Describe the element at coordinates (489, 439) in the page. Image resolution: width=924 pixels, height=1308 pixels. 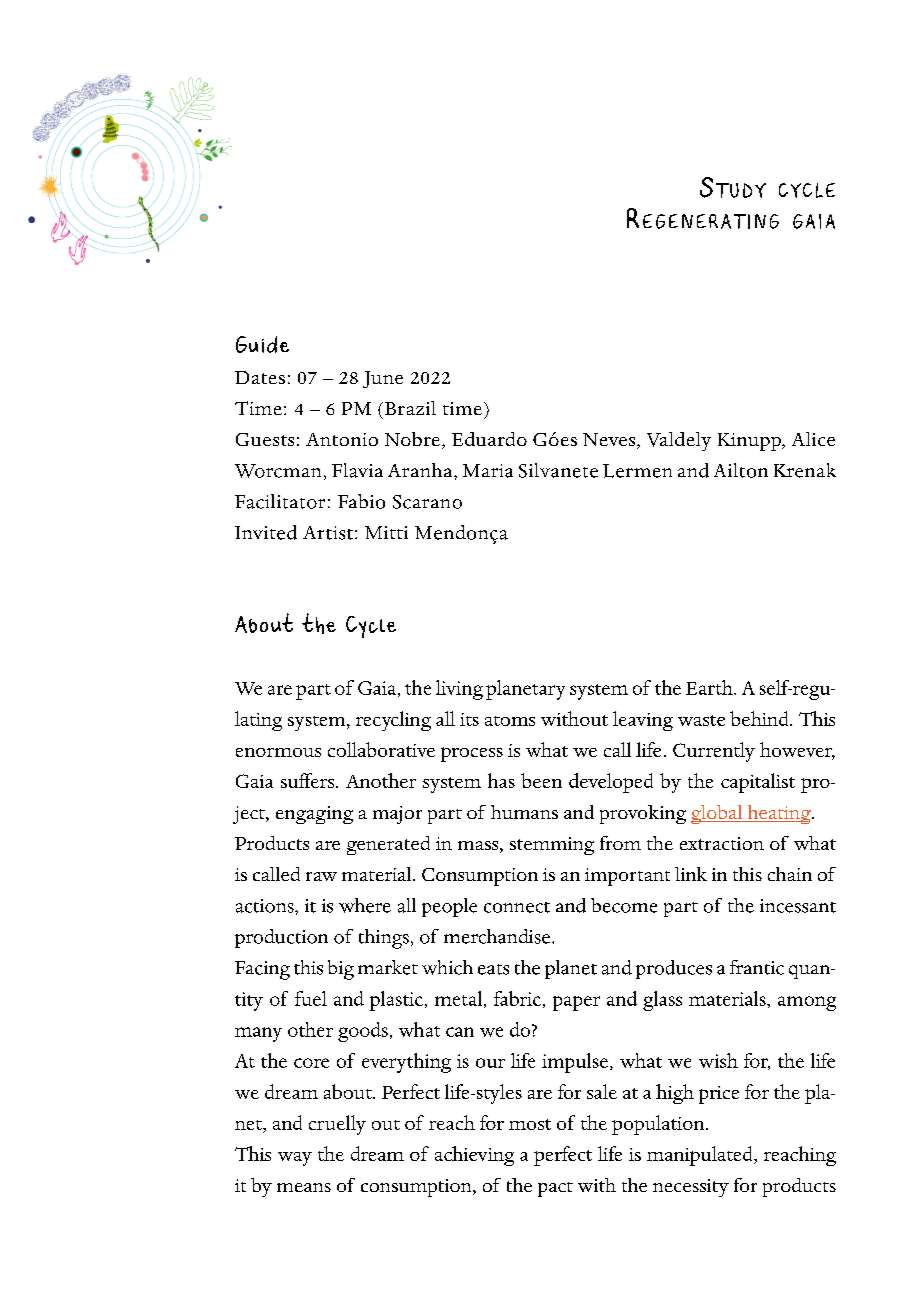
I see `Eduardo` at that location.
